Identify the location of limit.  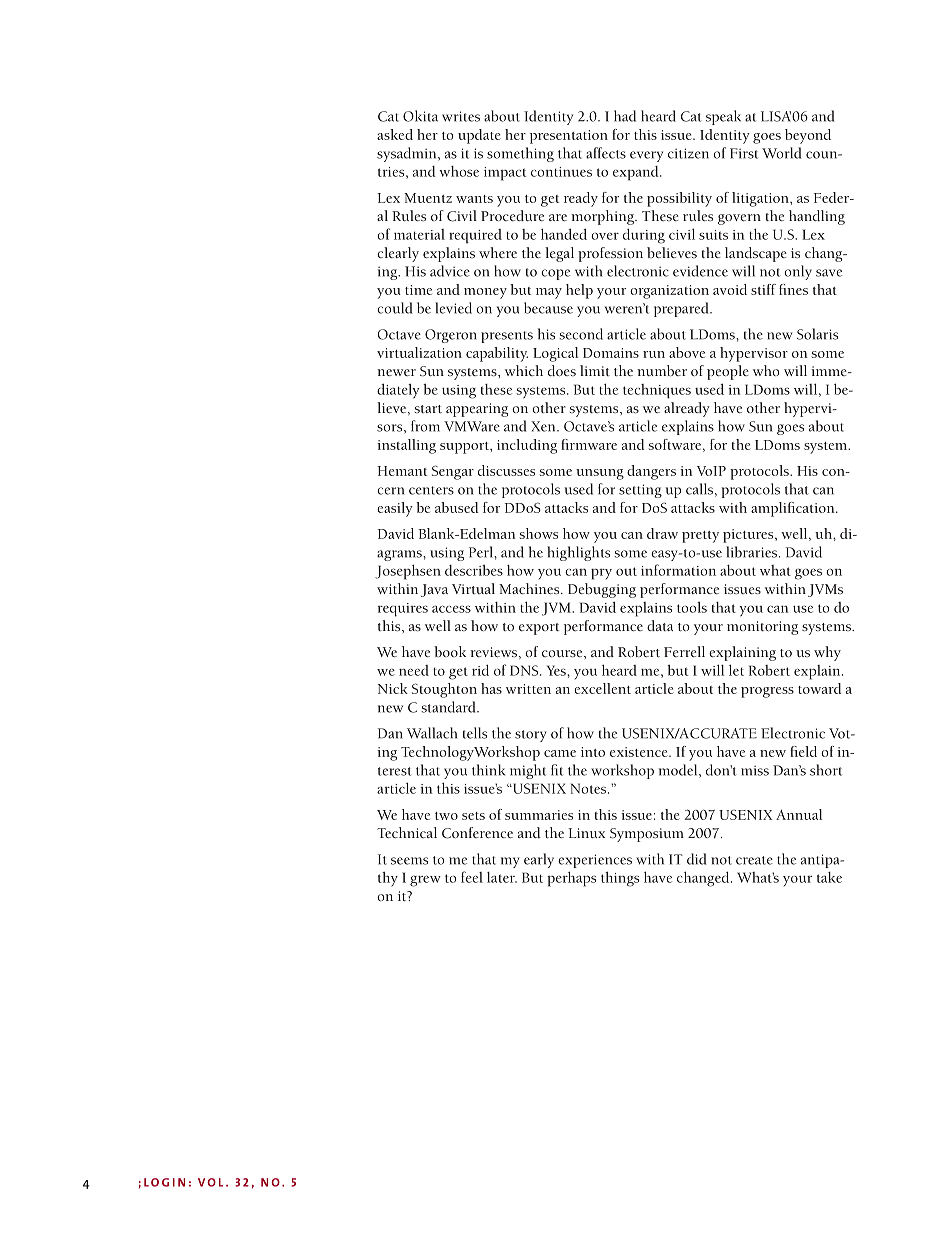
(595, 370).
